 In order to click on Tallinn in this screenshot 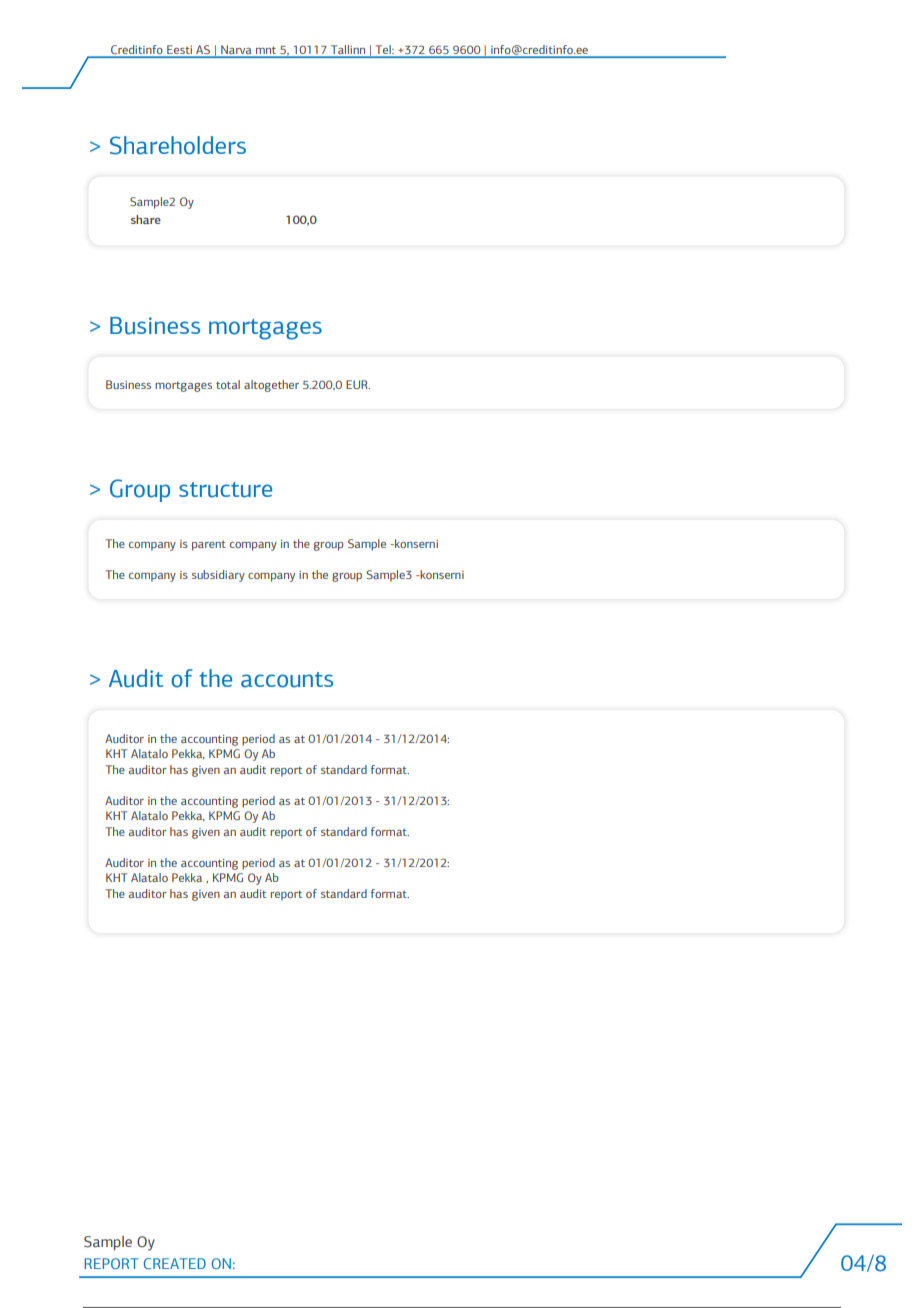, I will do `click(348, 49)`.
